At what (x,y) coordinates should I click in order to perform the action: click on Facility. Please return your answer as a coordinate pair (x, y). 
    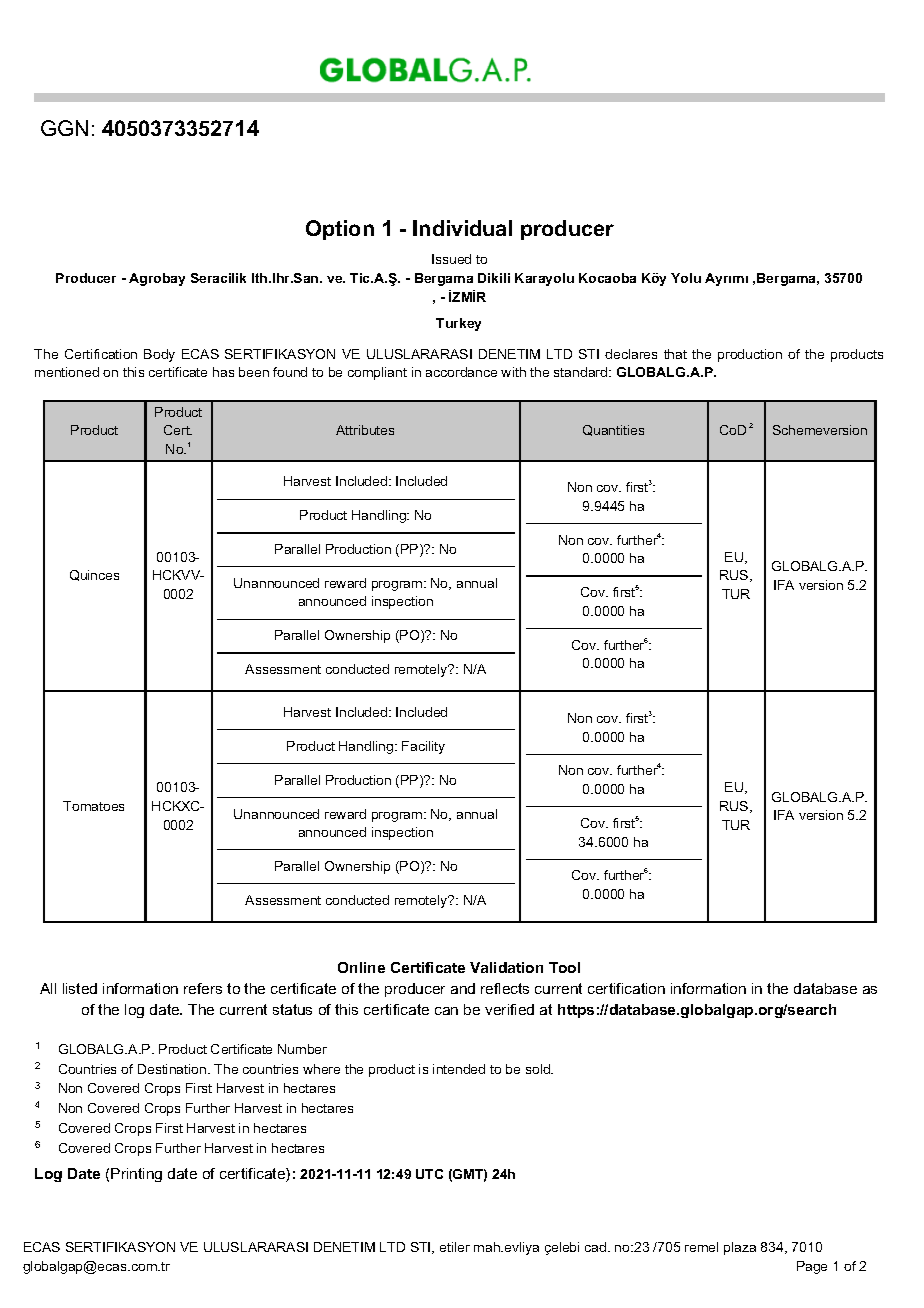
    Looking at the image, I should click on (423, 747).
